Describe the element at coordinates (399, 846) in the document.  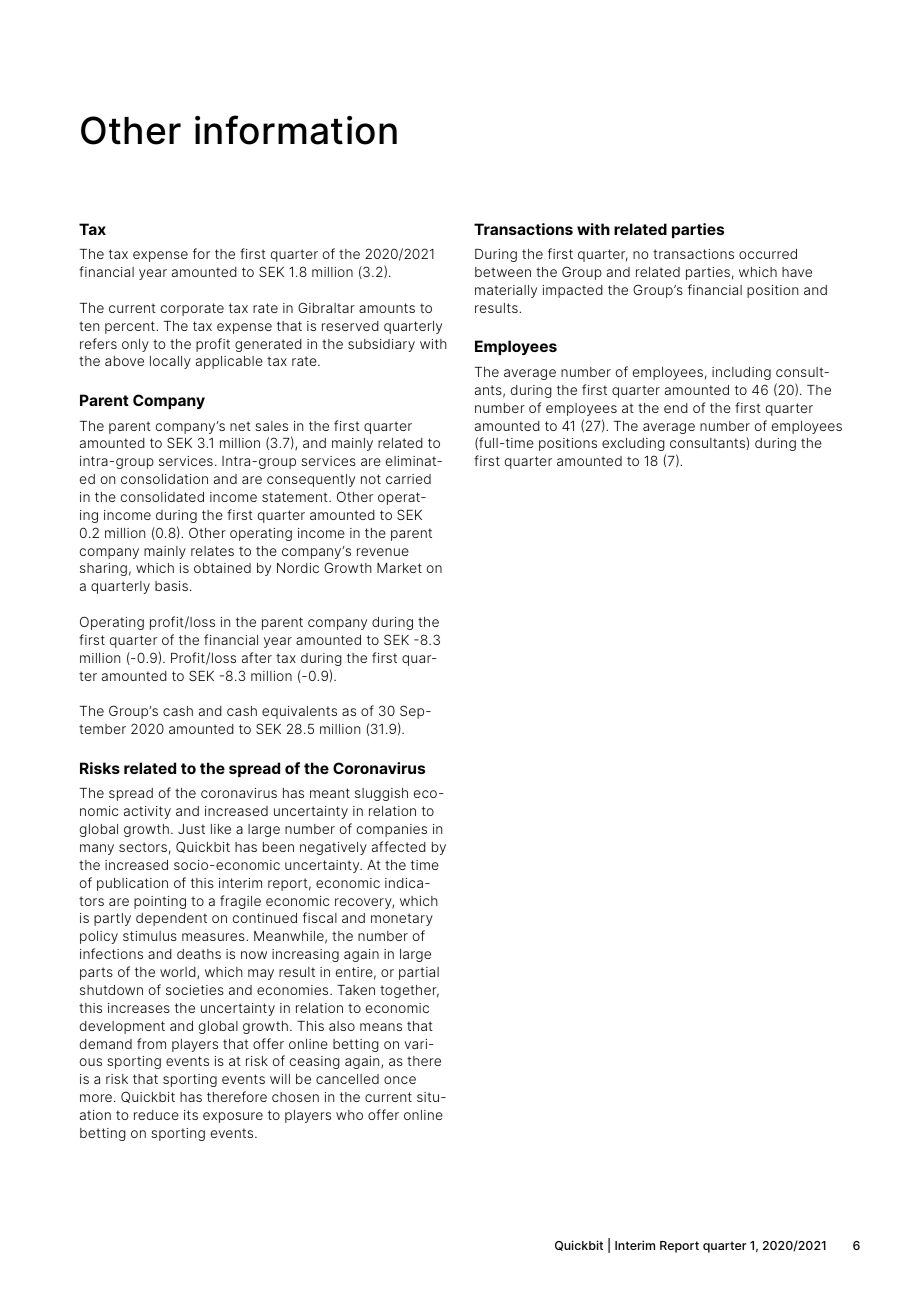
I see `affected` at that location.
